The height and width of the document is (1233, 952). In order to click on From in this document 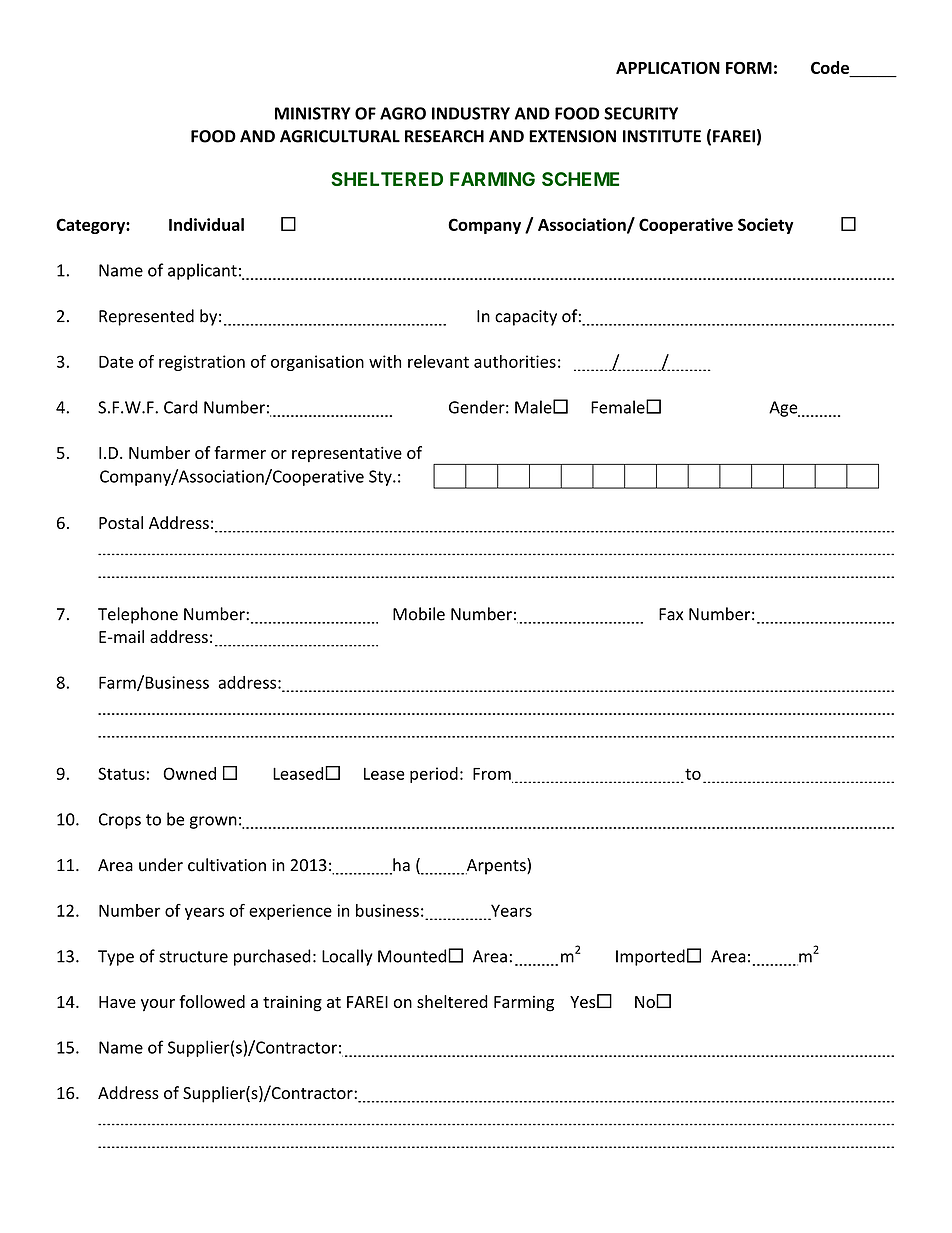, I will do `click(493, 775)`.
